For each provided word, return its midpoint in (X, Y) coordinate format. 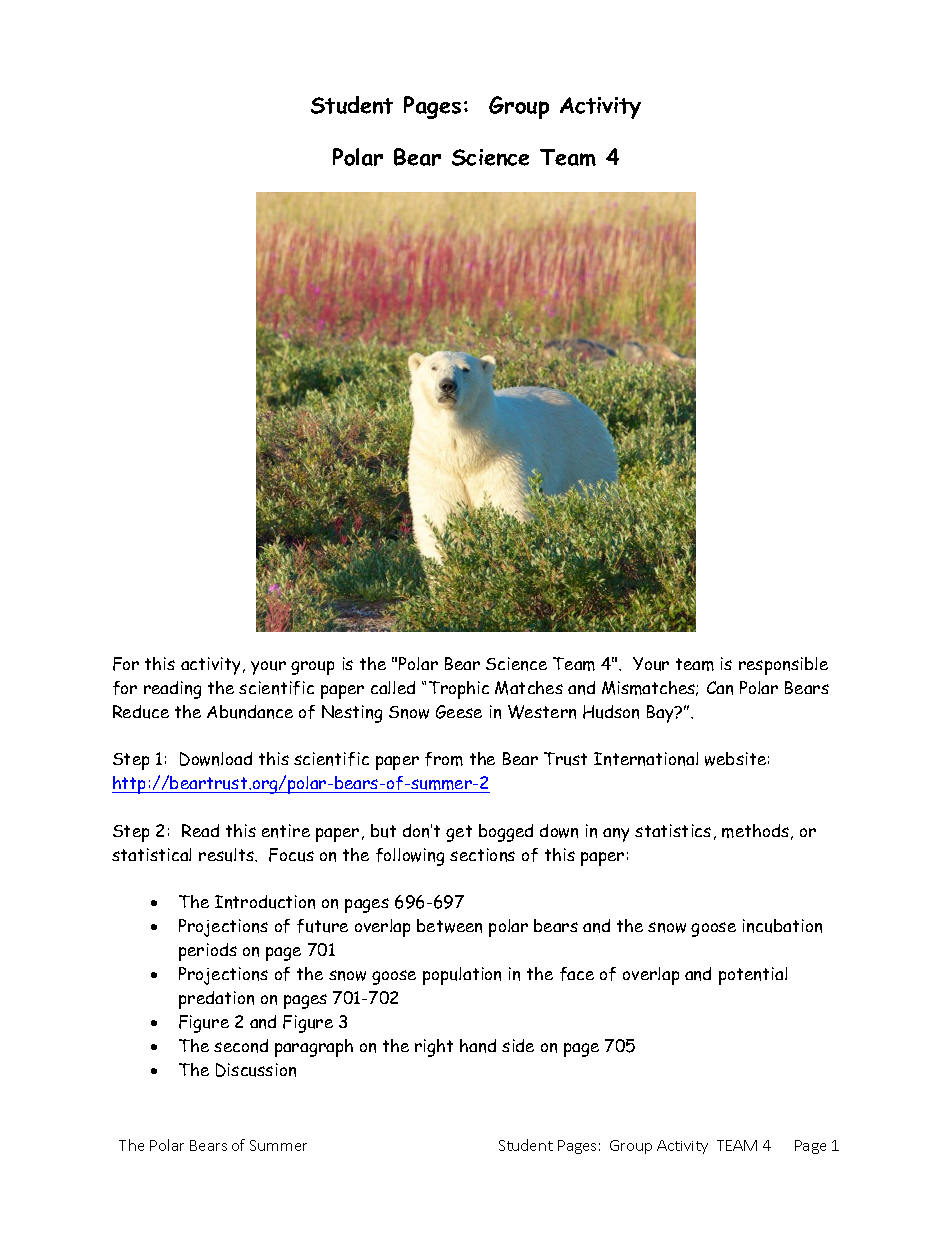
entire (286, 831)
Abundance (250, 712)
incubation (782, 926)
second (241, 1046)
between (449, 926)
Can (720, 688)
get (459, 833)
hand (478, 1046)
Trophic (459, 690)
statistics (673, 830)
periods (208, 952)
